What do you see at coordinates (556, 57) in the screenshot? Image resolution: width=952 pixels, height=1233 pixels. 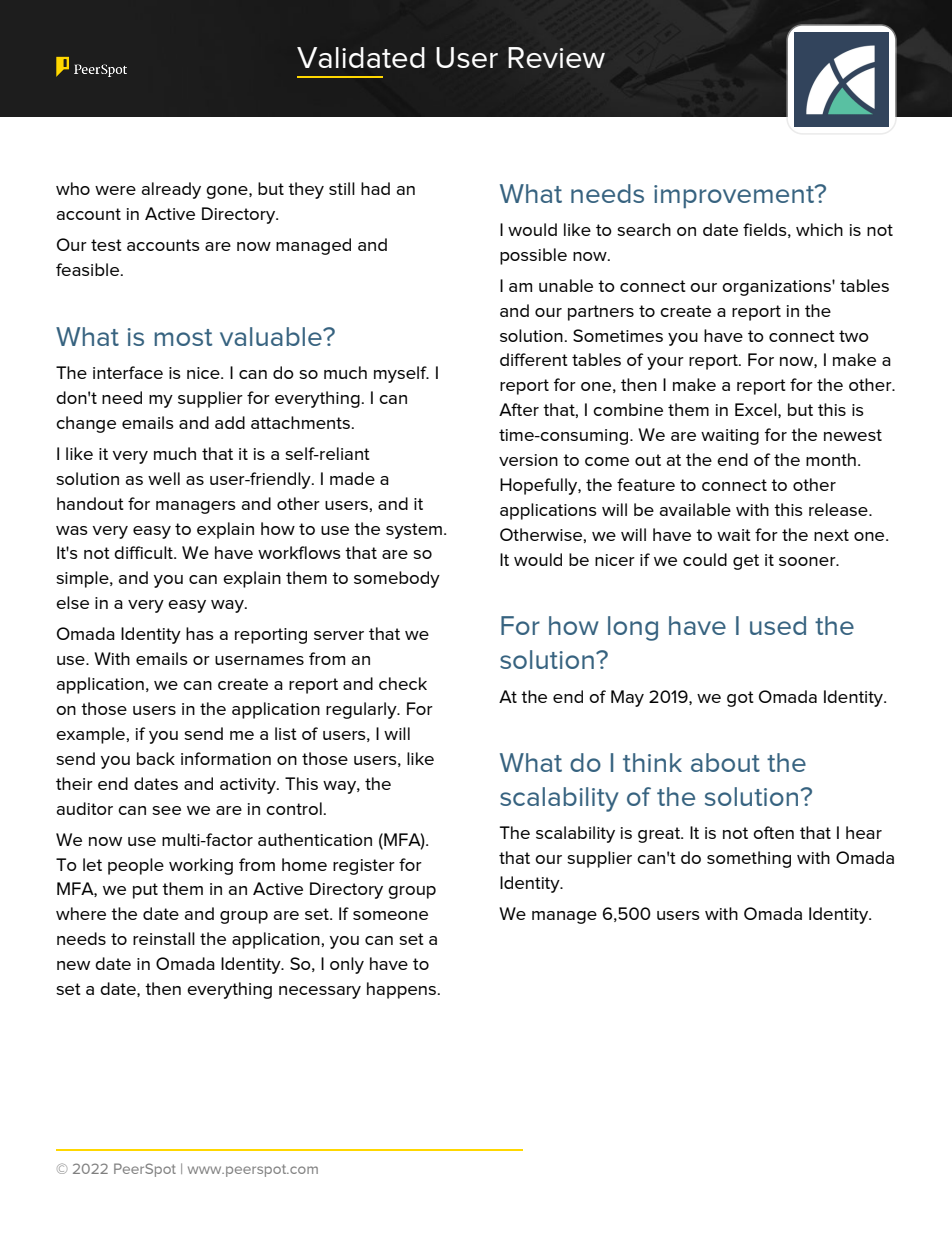 I see `Review` at bounding box center [556, 57].
